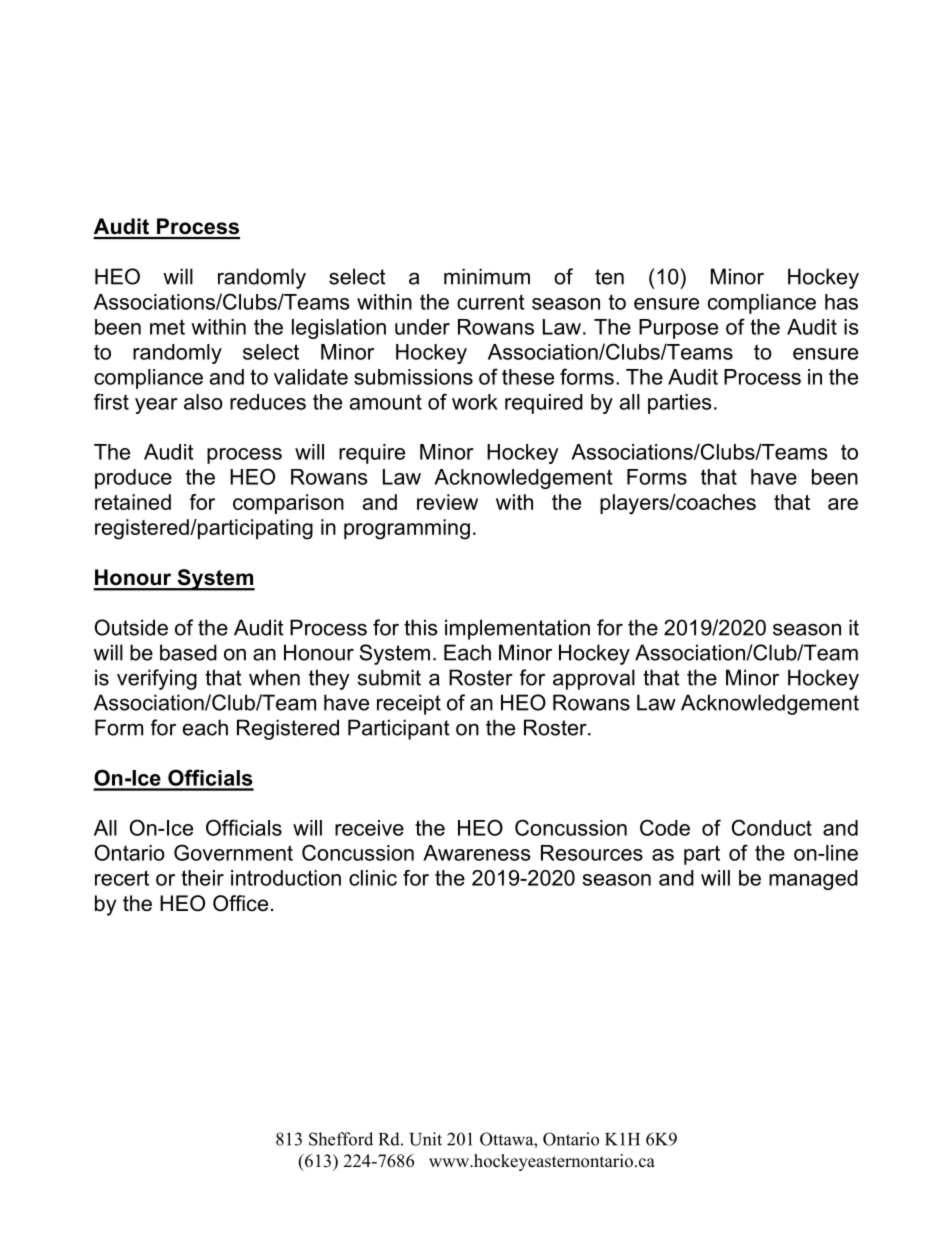  What do you see at coordinates (373, 878) in the screenshot?
I see `clinic` at bounding box center [373, 878].
